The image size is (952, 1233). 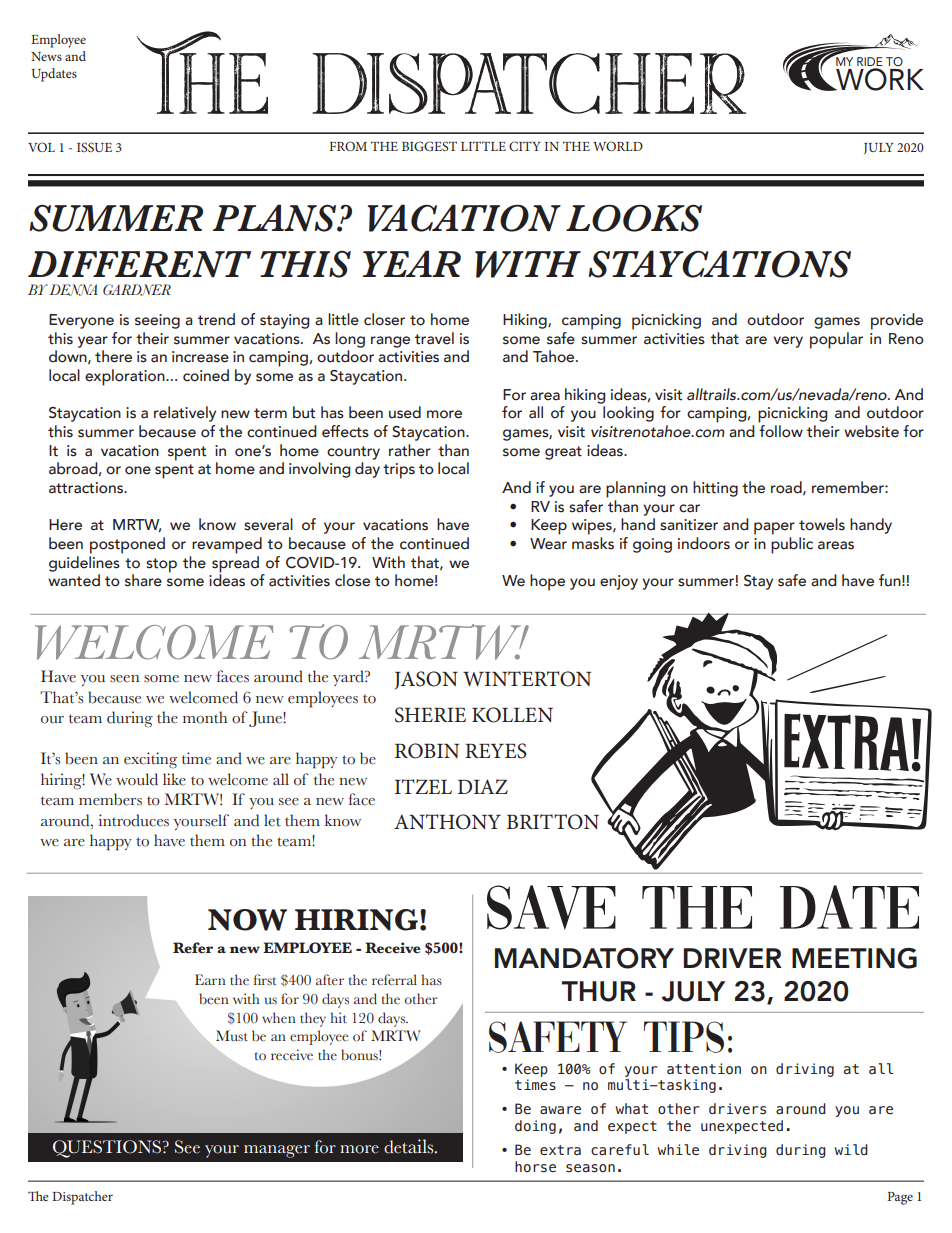 I want to click on ISSUE, so click(x=94, y=147).
